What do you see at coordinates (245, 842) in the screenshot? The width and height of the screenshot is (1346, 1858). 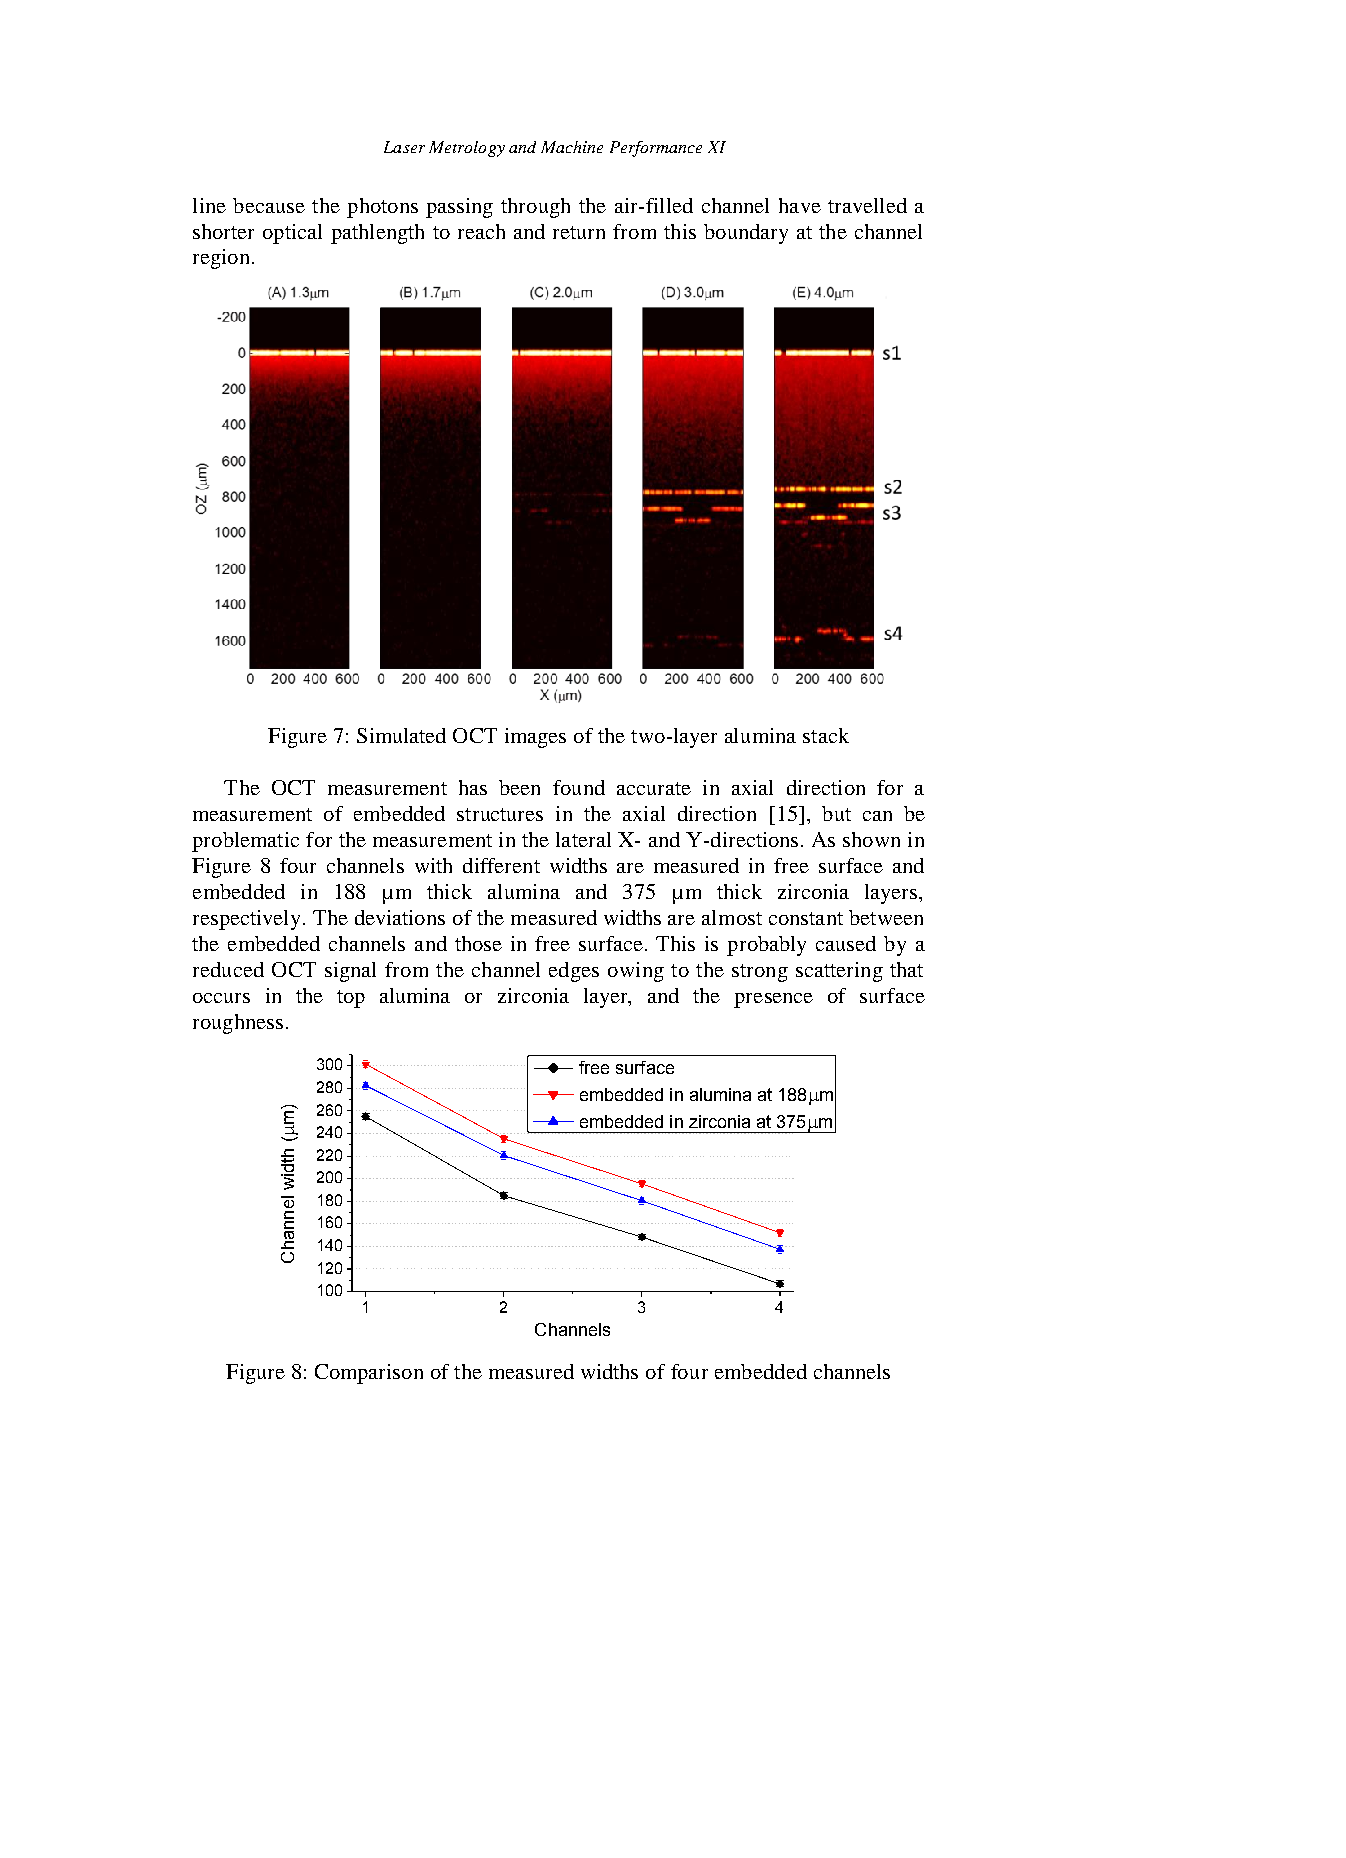 I see `problematic` at bounding box center [245, 842].
